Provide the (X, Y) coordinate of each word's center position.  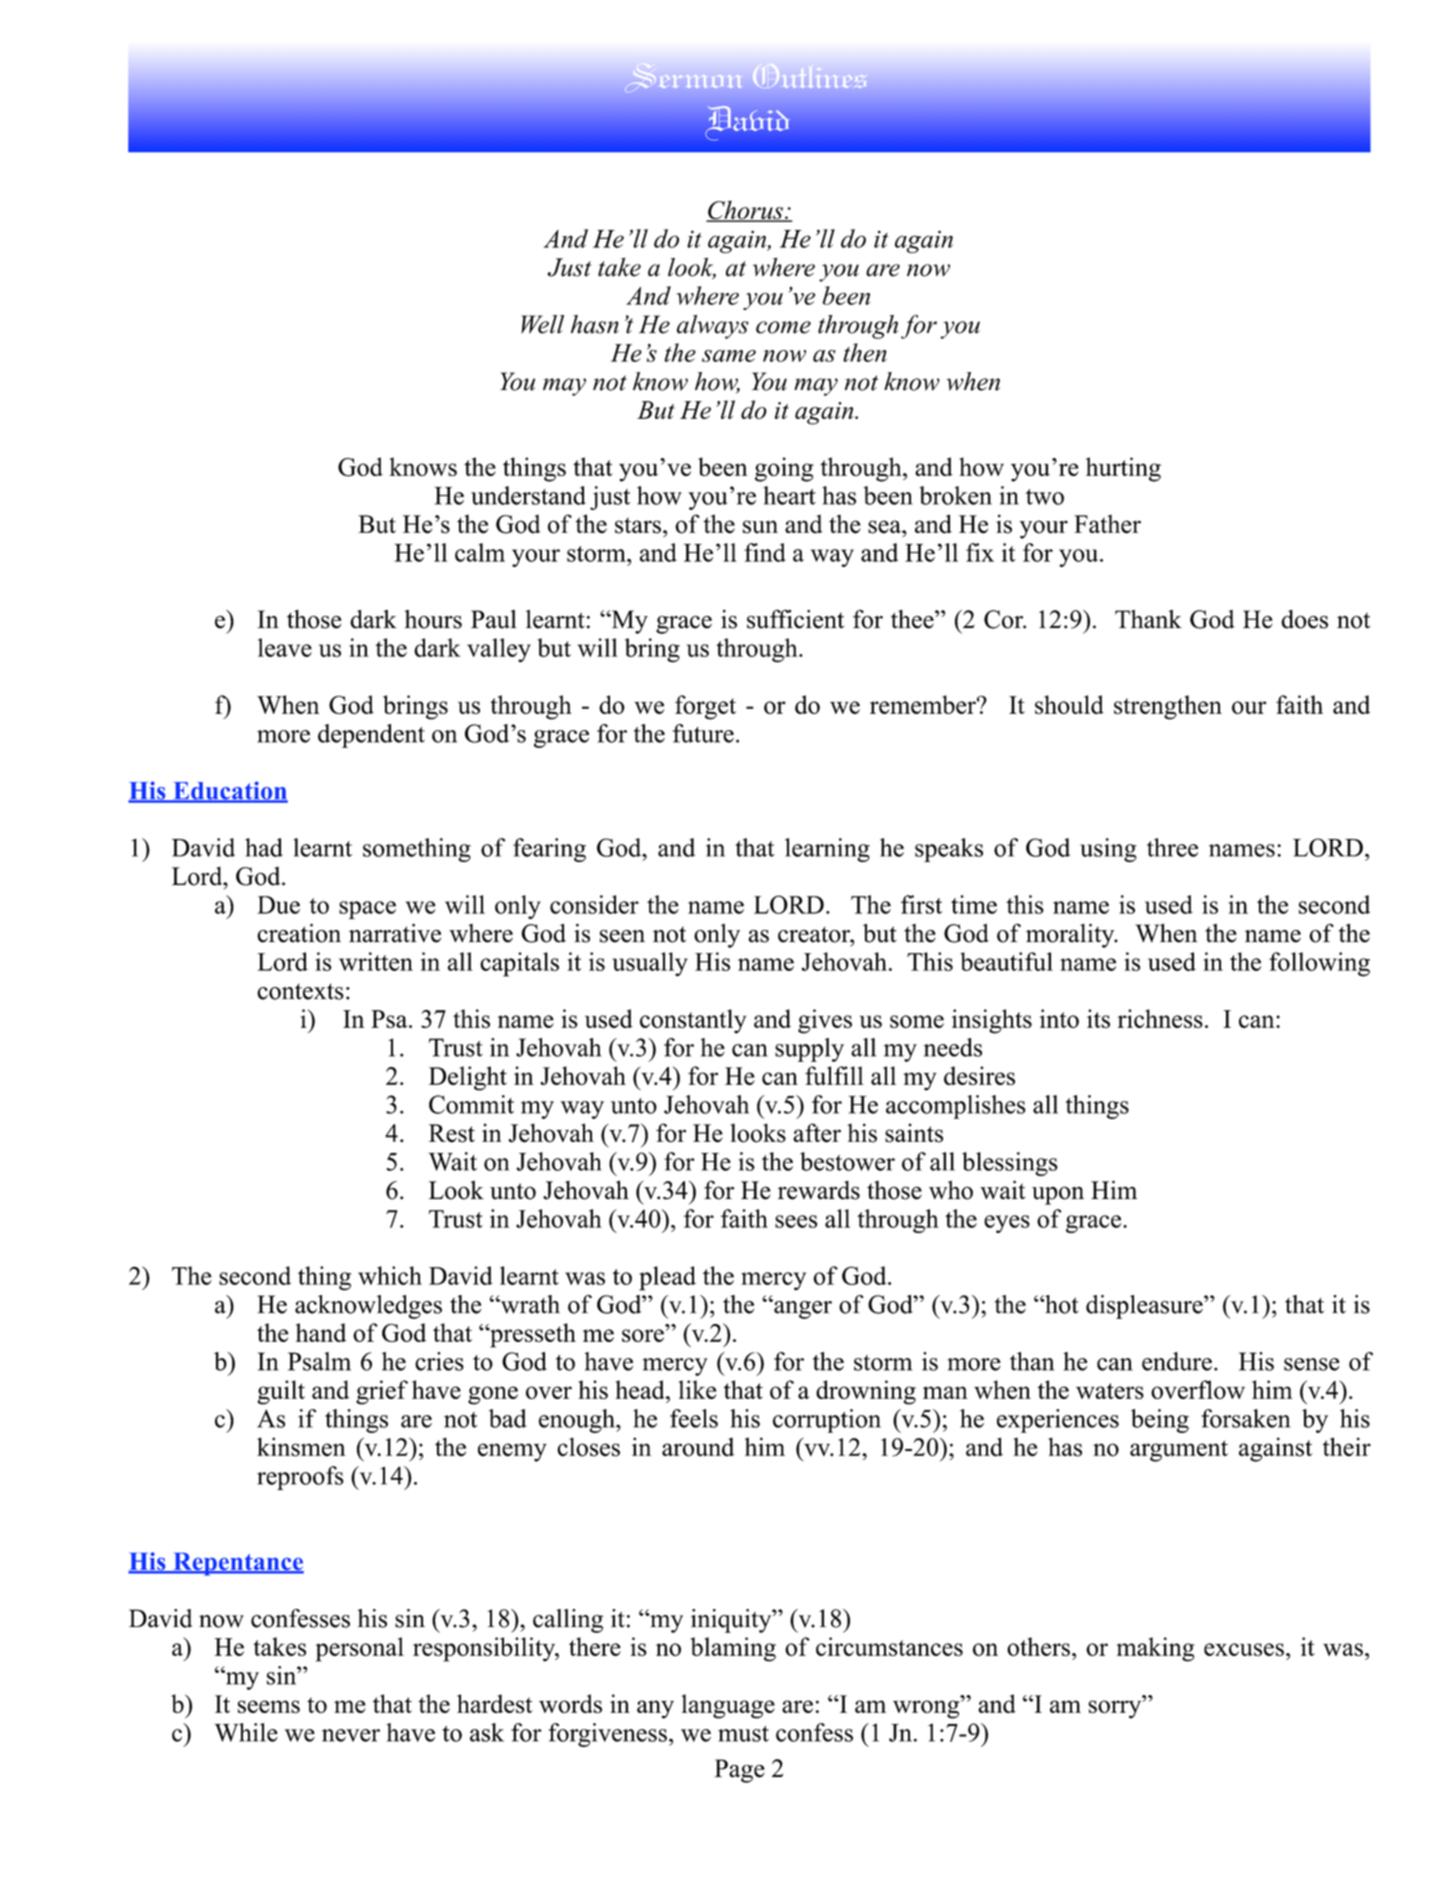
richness (1160, 1018)
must (743, 1734)
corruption (827, 1421)
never (351, 1735)
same (729, 356)
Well (542, 324)
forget (705, 707)
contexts (300, 991)
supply (809, 1050)
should (1069, 704)
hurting (1123, 469)
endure (1177, 1361)
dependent (371, 736)
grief (382, 1392)
